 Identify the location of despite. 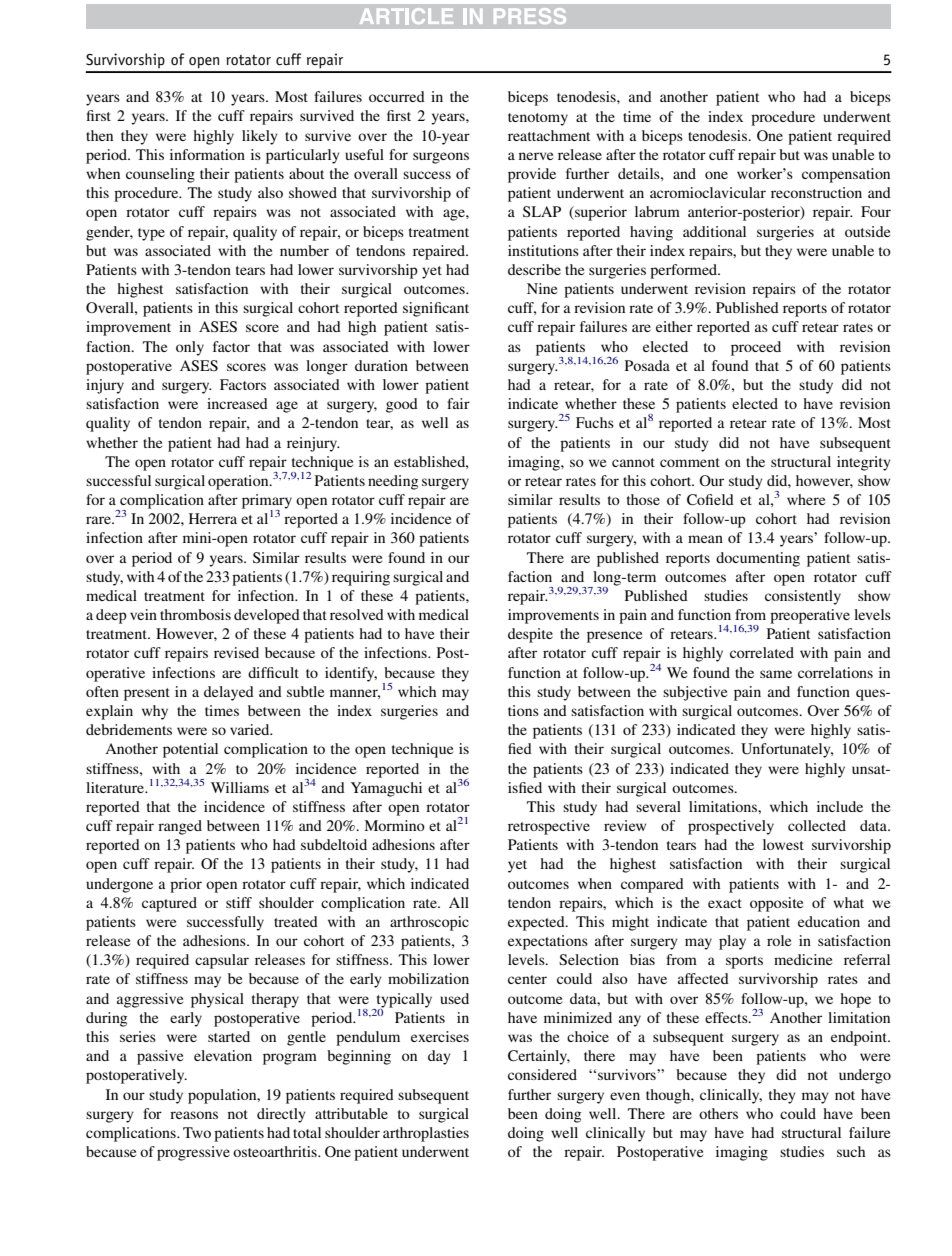
(530, 635).
